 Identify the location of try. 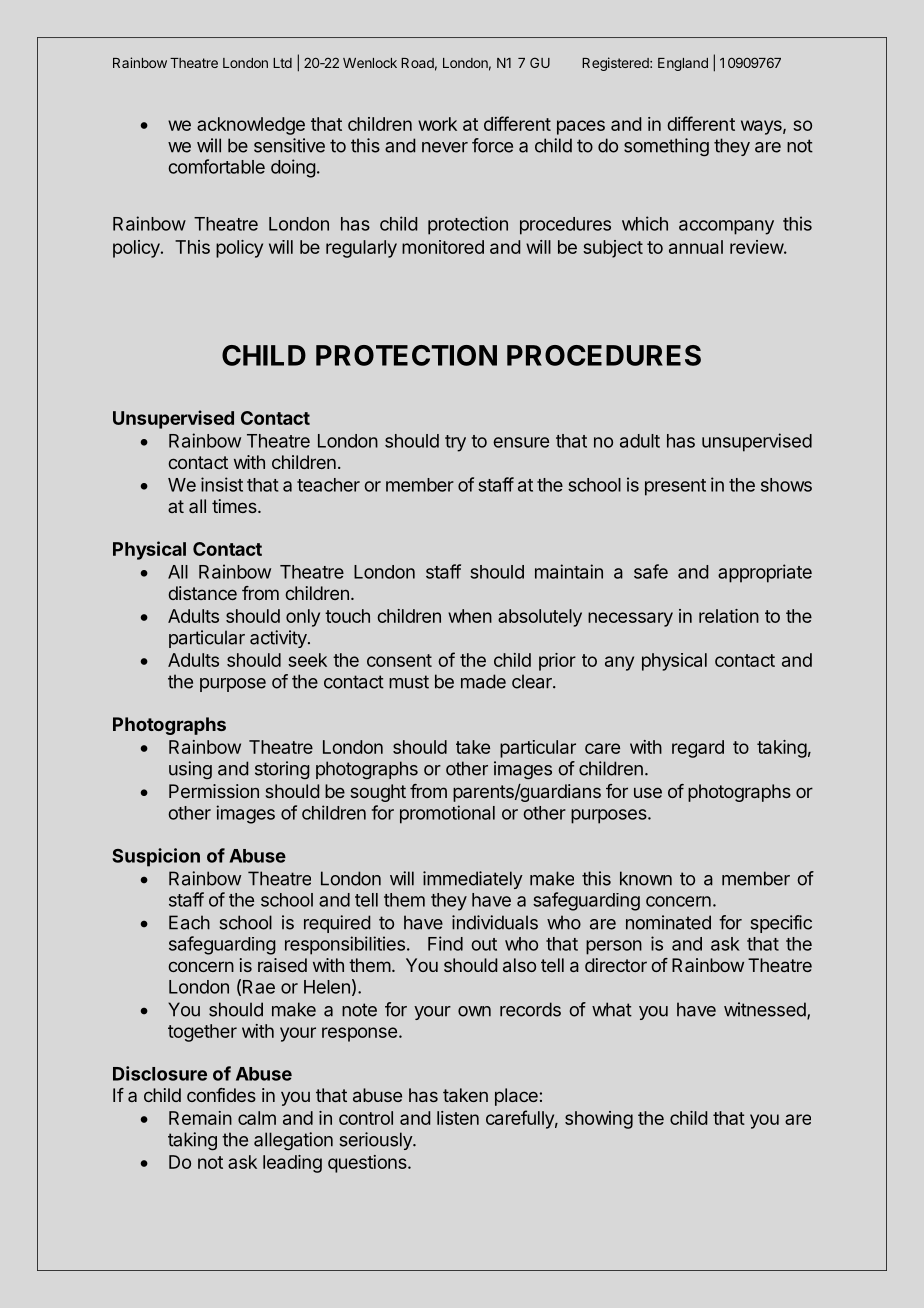
(455, 443).
